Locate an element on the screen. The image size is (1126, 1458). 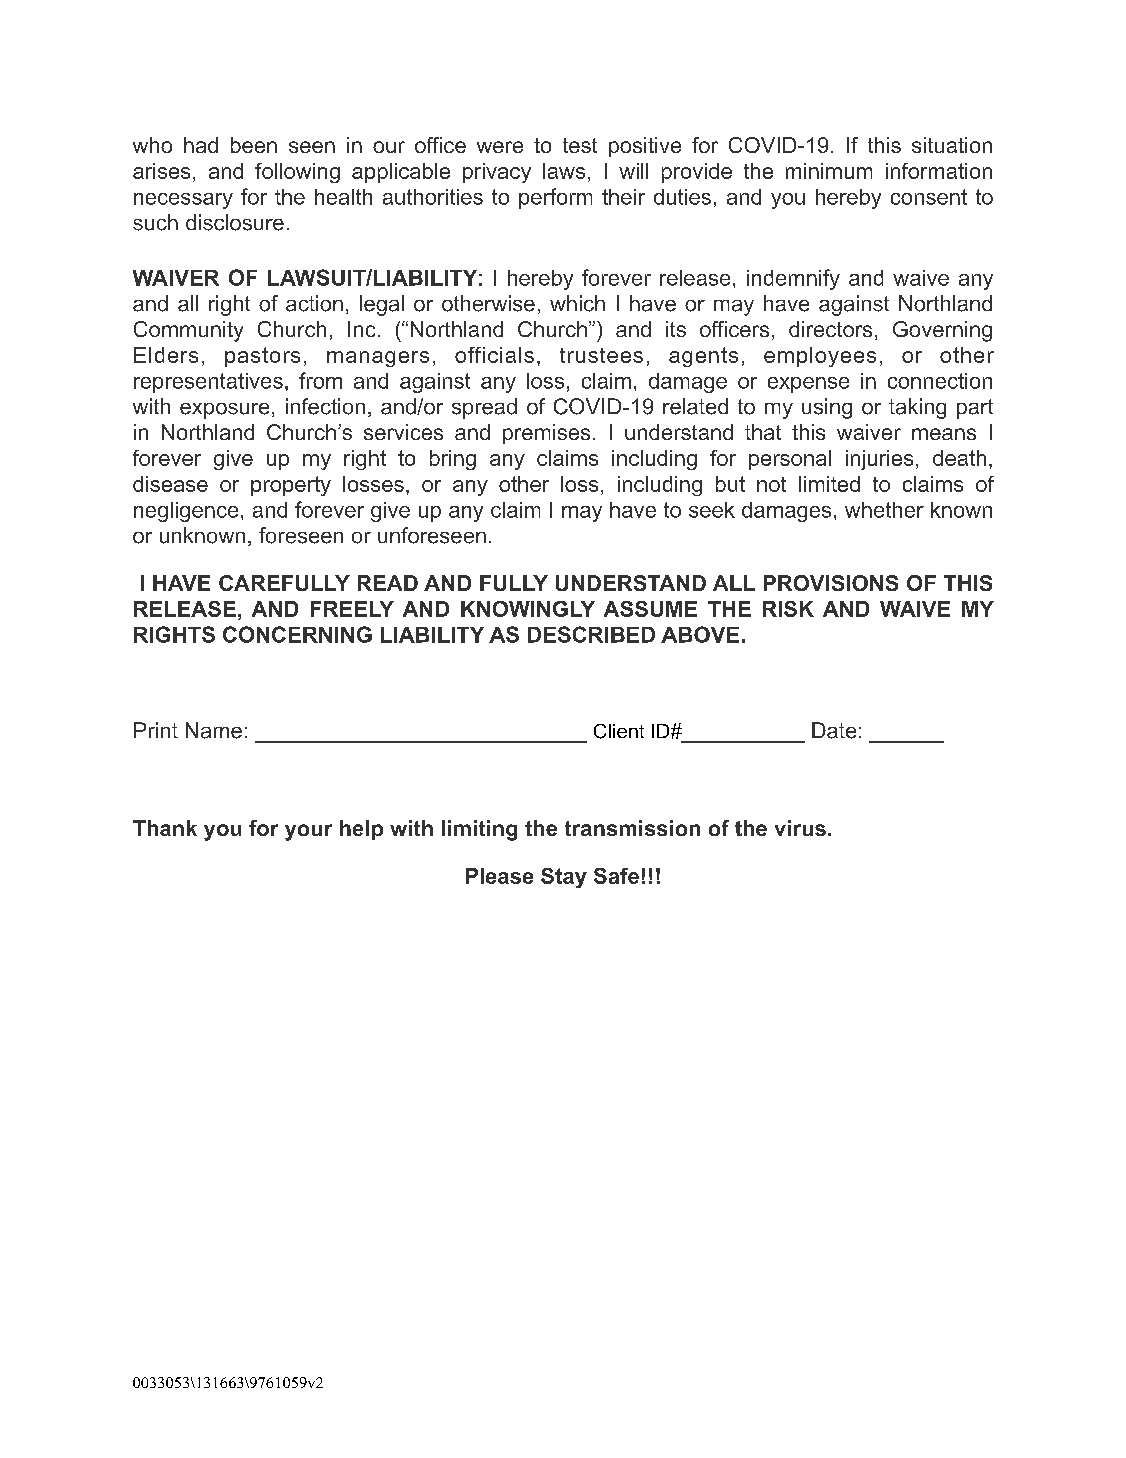
following is located at coordinates (297, 173).
